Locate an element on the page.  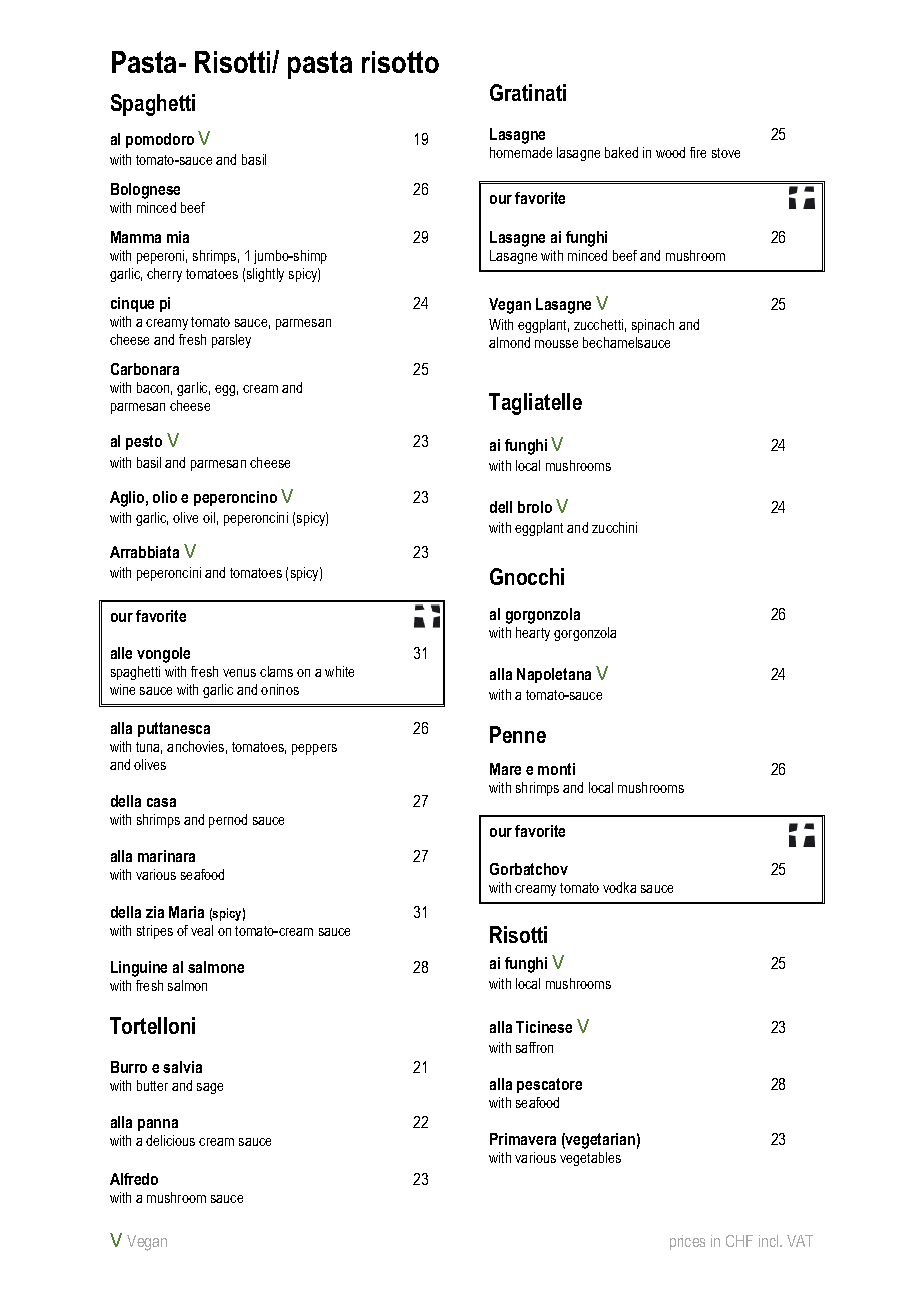
Napoletana is located at coordinates (554, 675).
